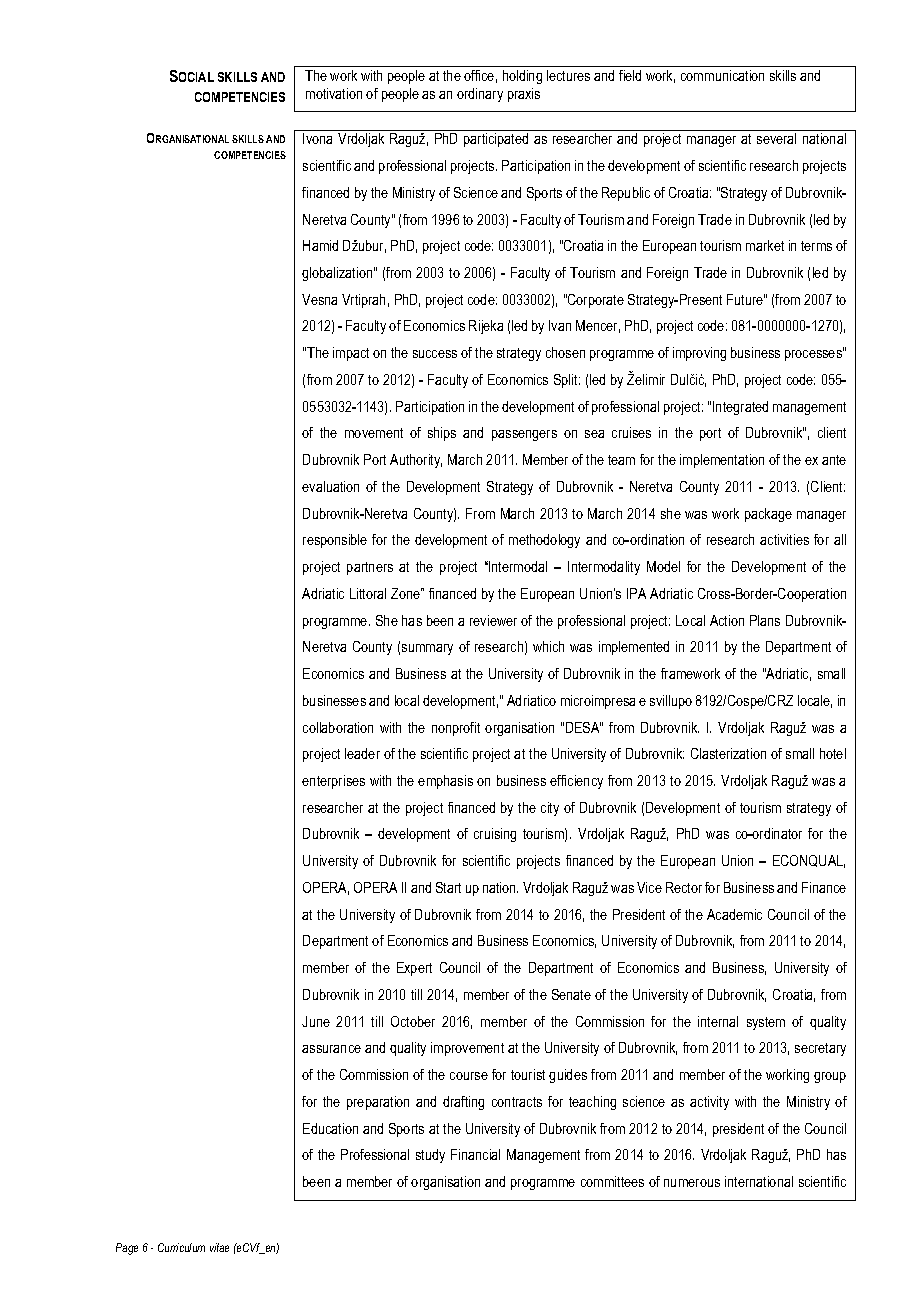 The image size is (924, 1308). Describe the element at coordinates (435, 354) in the document. I see `success` at that location.
